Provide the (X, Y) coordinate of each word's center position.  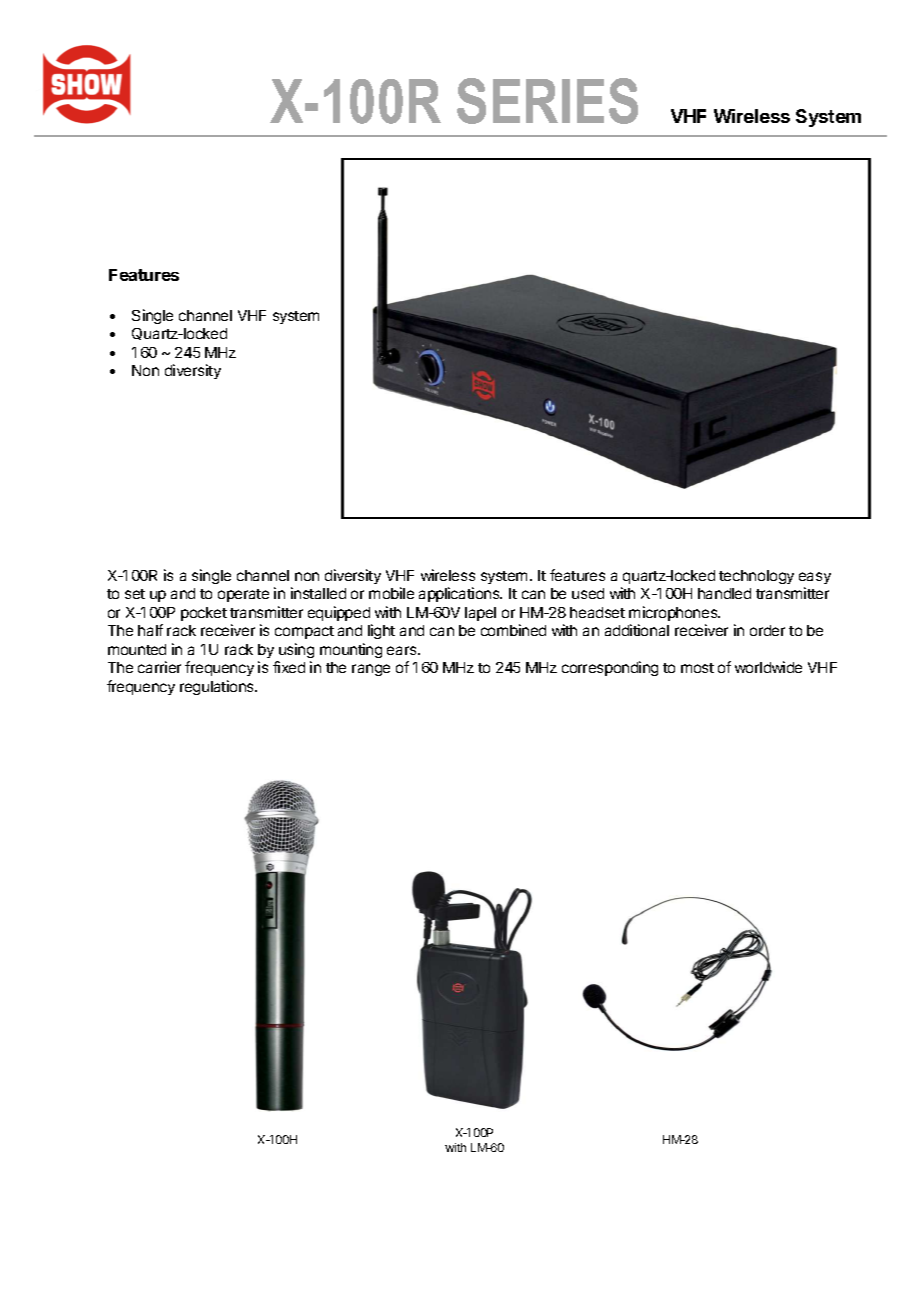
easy (815, 578)
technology (756, 577)
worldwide (768, 667)
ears (403, 650)
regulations (218, 687)
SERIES (547, 101)
